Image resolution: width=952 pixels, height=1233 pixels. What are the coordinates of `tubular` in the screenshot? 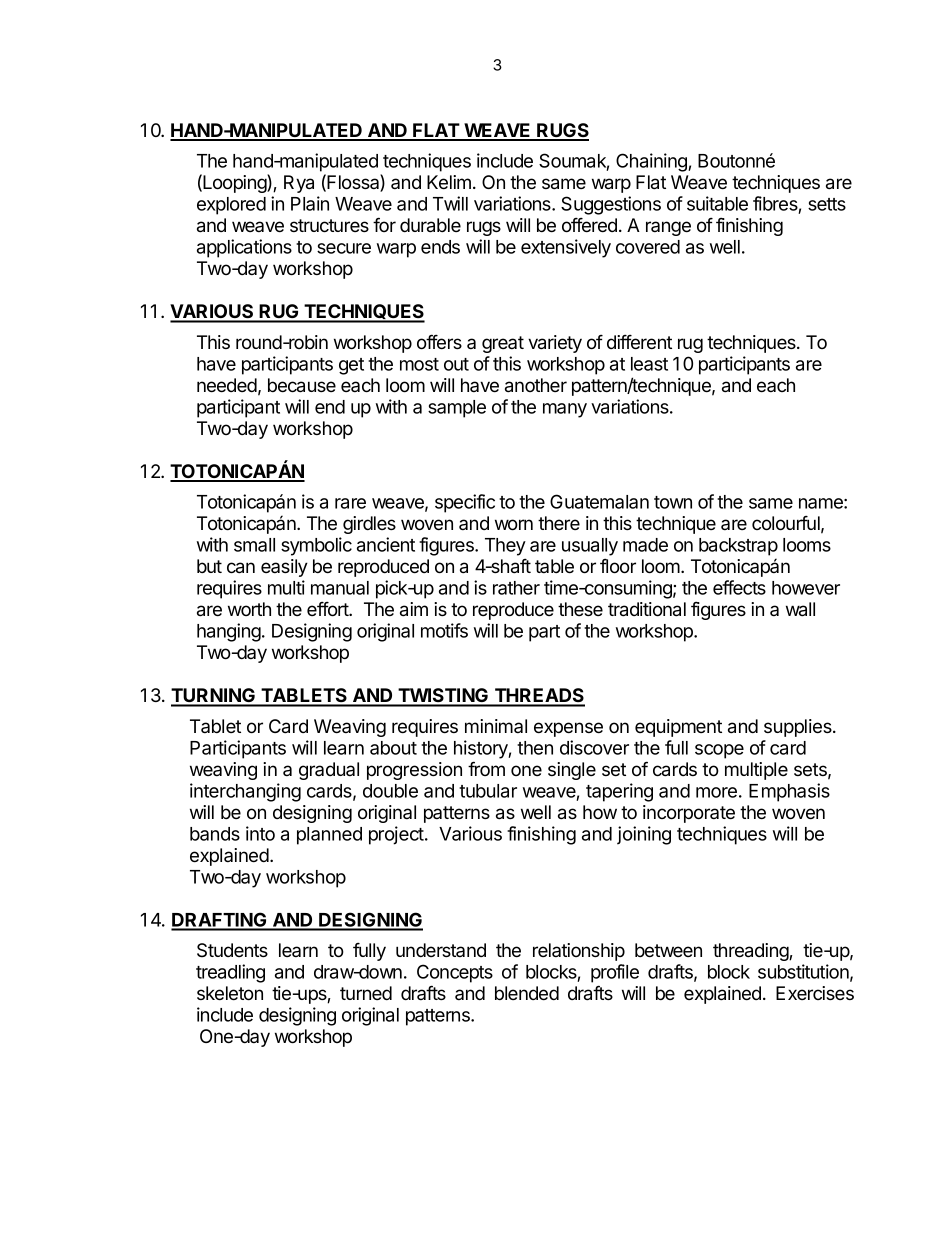 It's located at (488, 791).
